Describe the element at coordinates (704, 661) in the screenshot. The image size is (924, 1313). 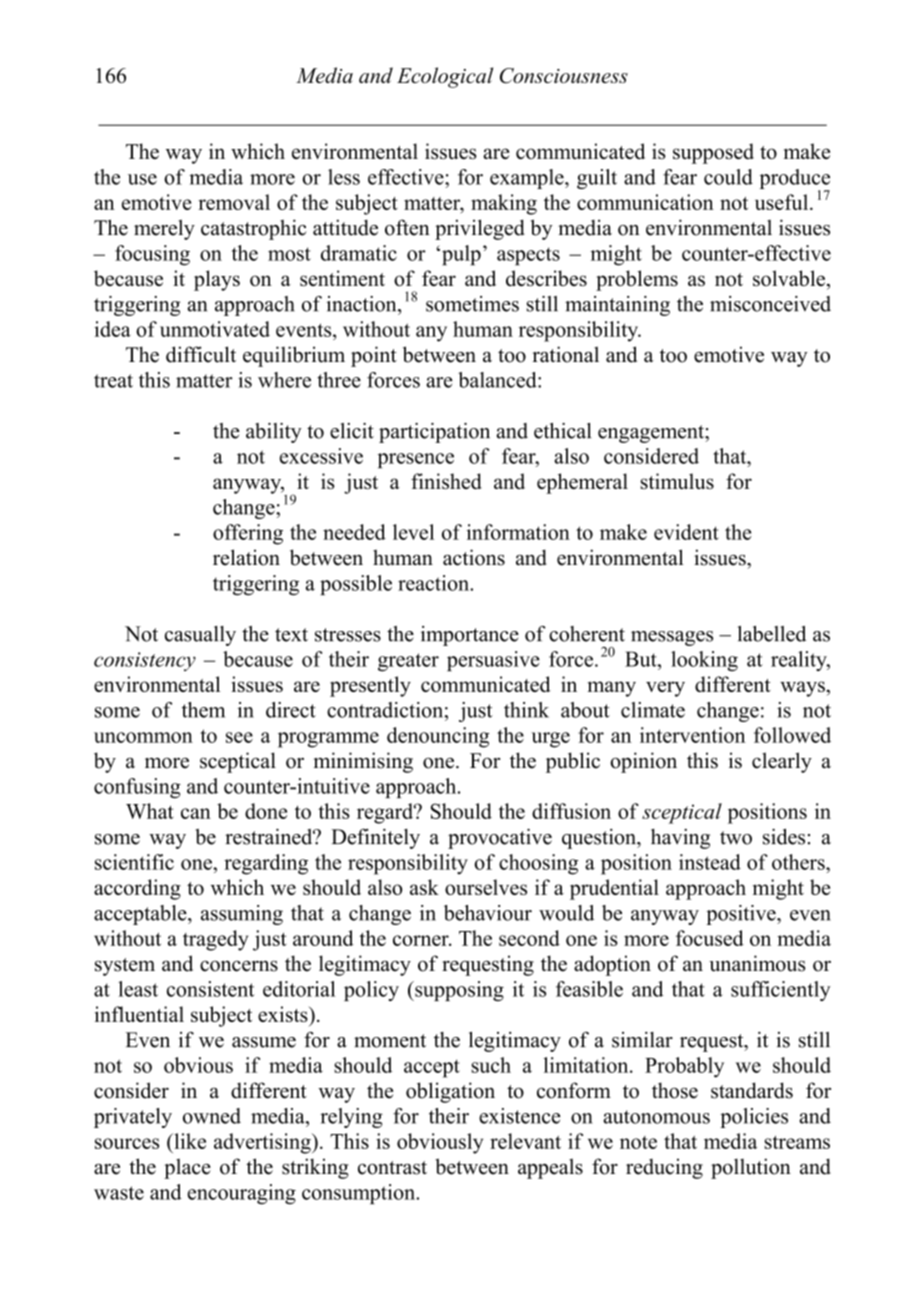
I see `looking` at that location.
